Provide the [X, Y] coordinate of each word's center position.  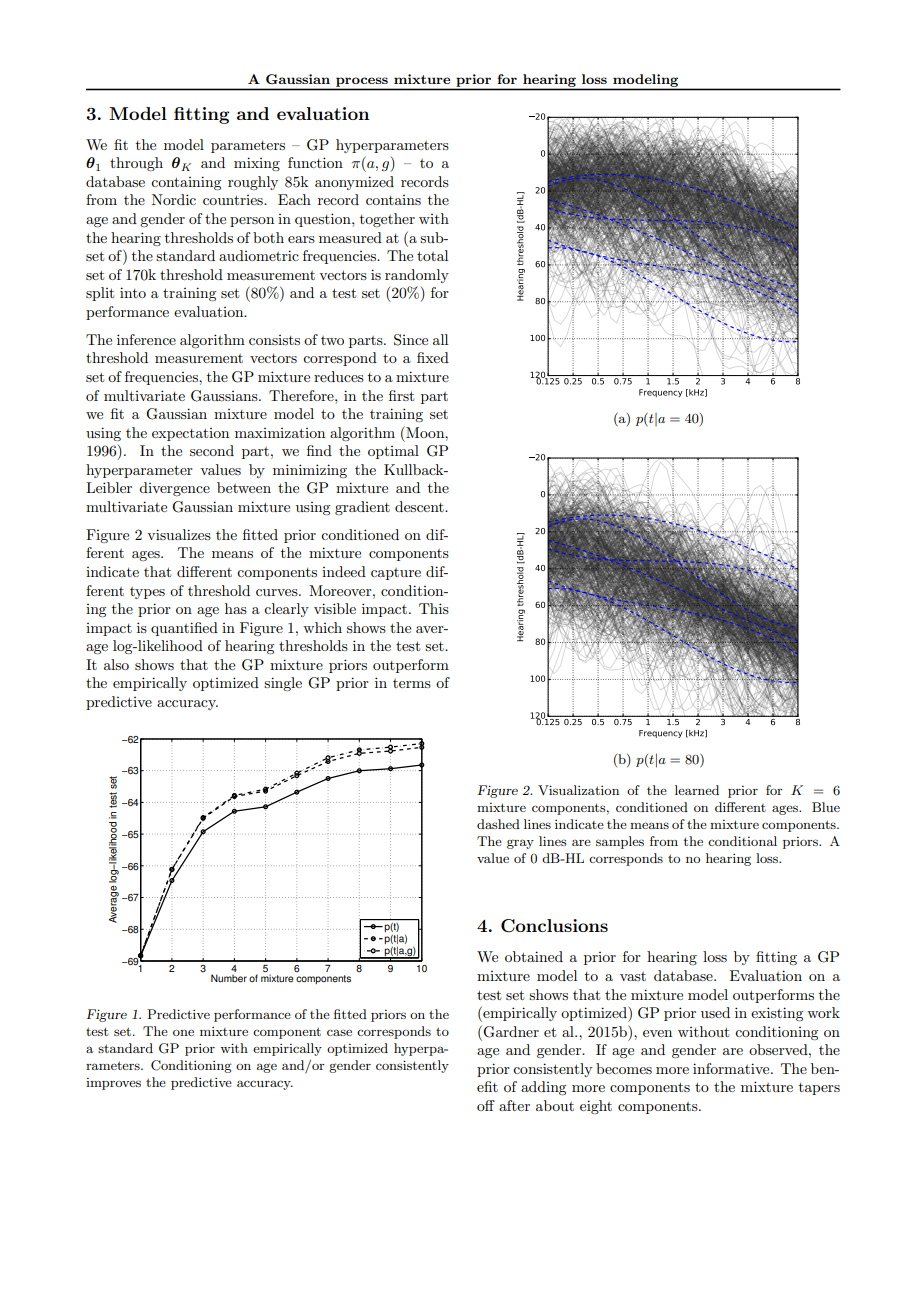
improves [113, 1084]
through [136, 164]
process [362, 82]
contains [393, 200]
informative [732, 1068]
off [486, 1105]
